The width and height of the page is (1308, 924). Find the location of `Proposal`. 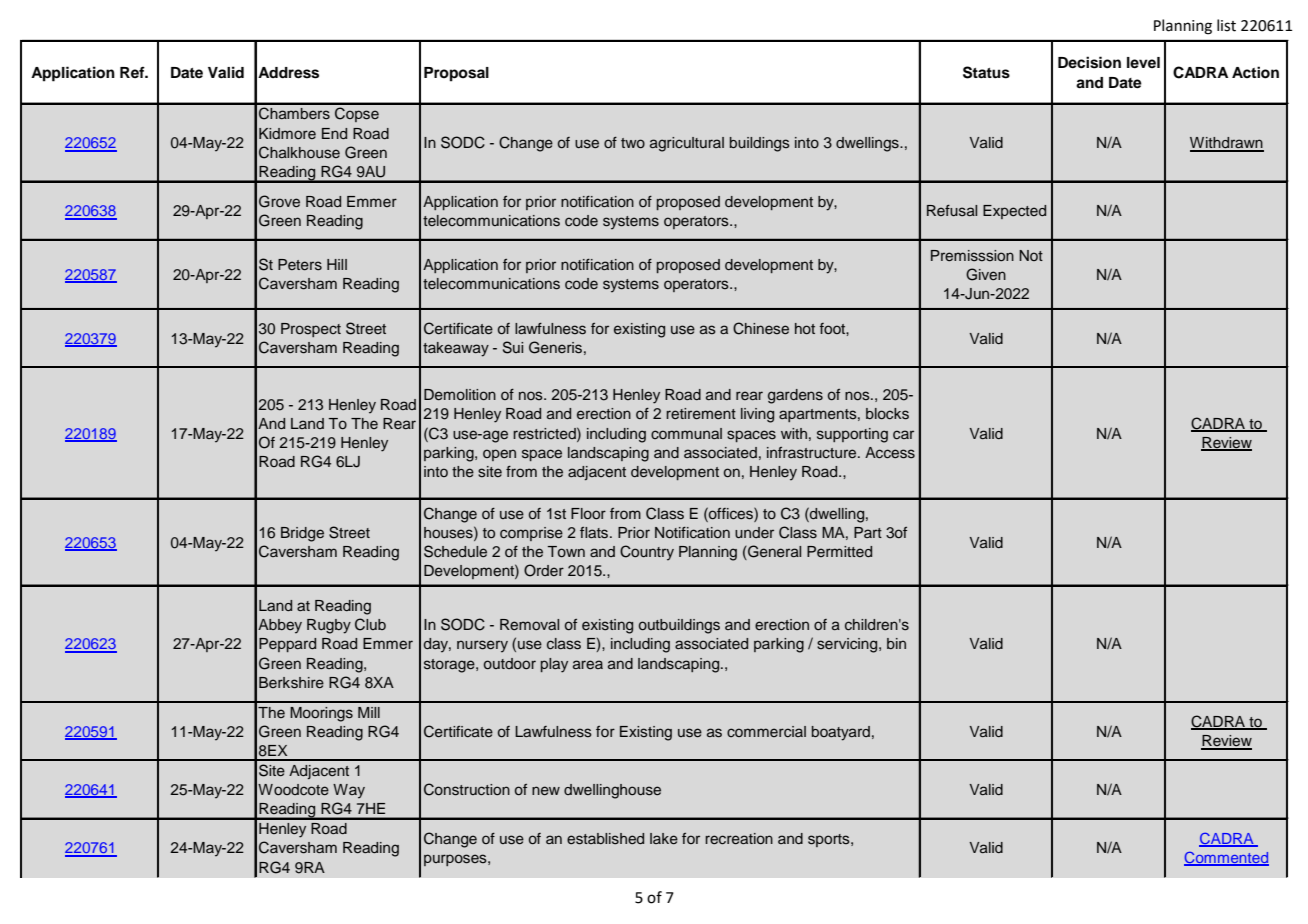

Proposal is located at coordinates (456, 74).
